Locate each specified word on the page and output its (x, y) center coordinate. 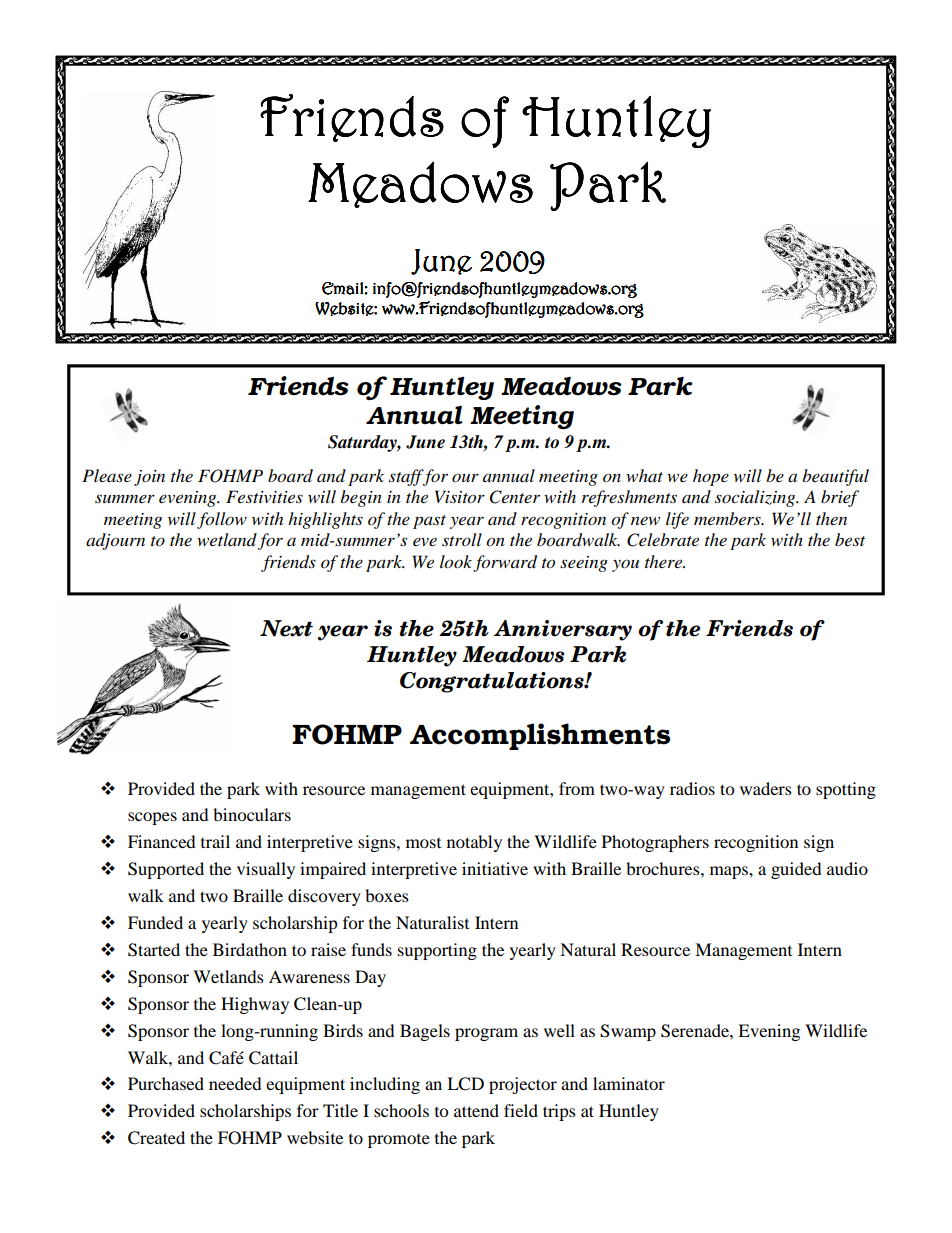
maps (730, 872)
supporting (437, 951)
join (149, 478)
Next (286, 628)
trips (559, 1112)
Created (156, 1138)
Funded (155, 922)
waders (766, 788)
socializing (756, 498)
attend (476, 1110)
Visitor (460, 497)
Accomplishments (540, 736)
